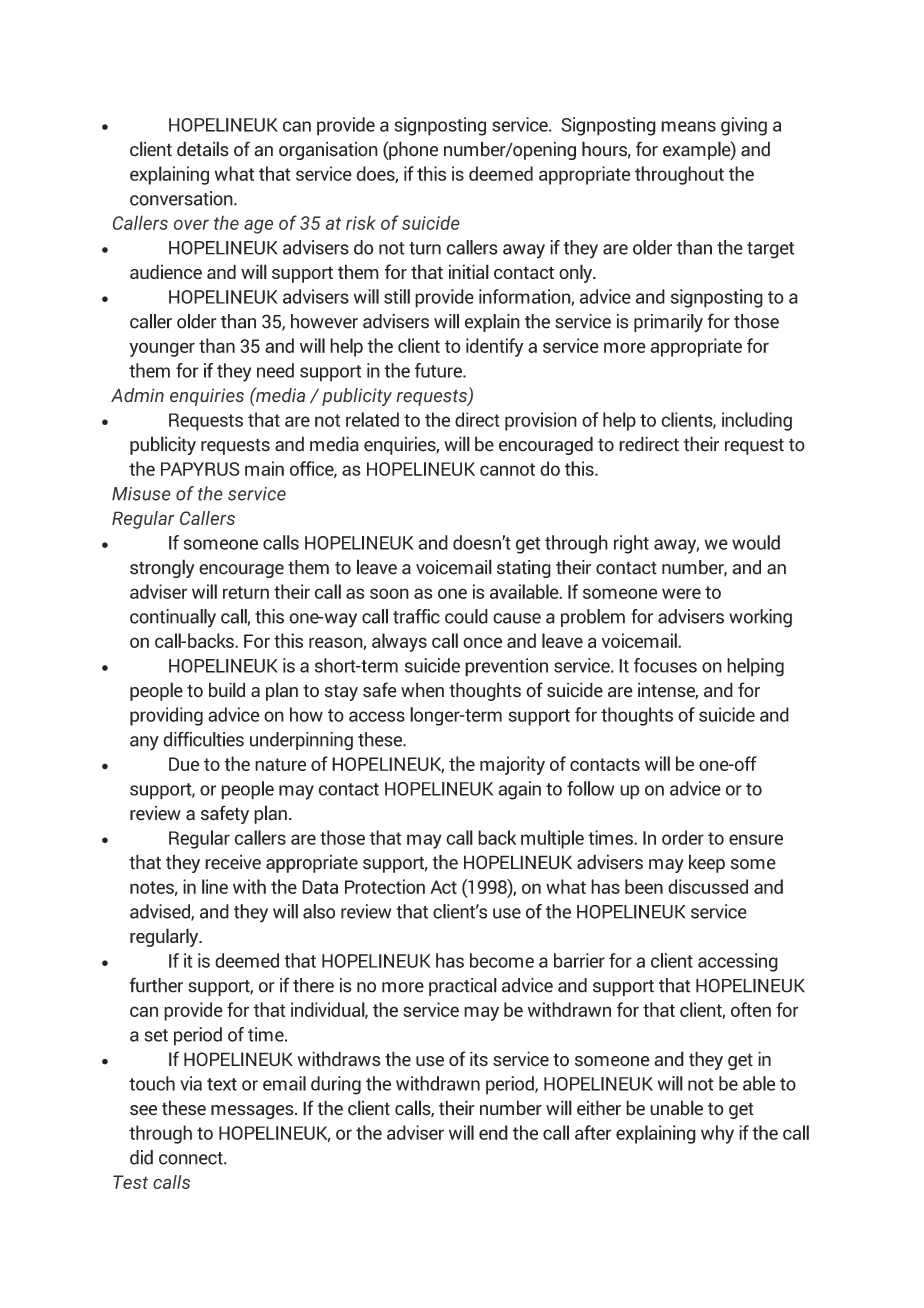 The height and width of the document is (1308, 924). I want to click on details, so click(203, 149).
